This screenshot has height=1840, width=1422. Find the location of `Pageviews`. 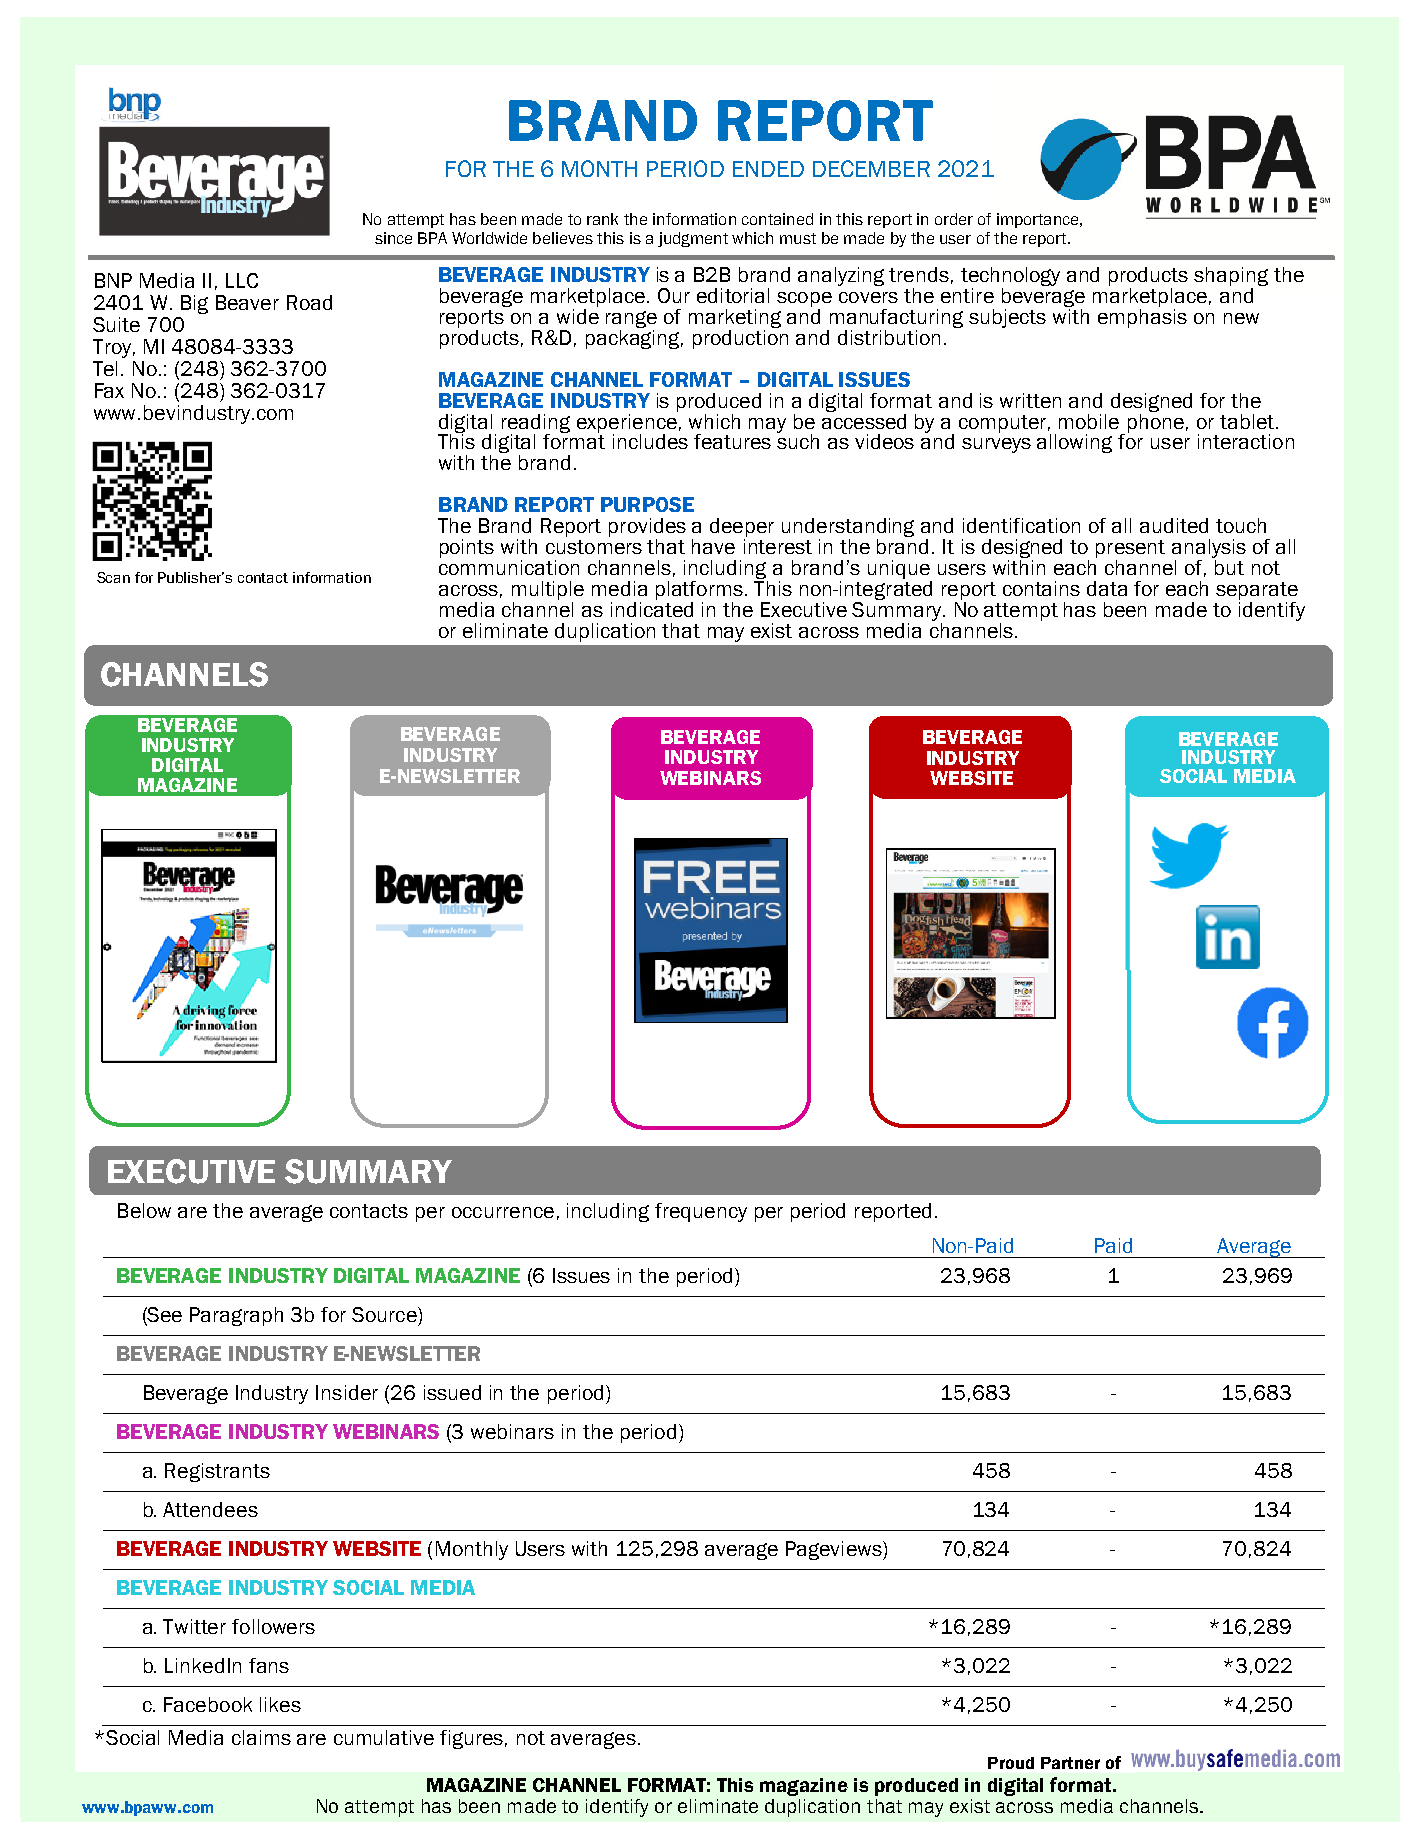

Pageviews is located at coordinates (835, 1550).
